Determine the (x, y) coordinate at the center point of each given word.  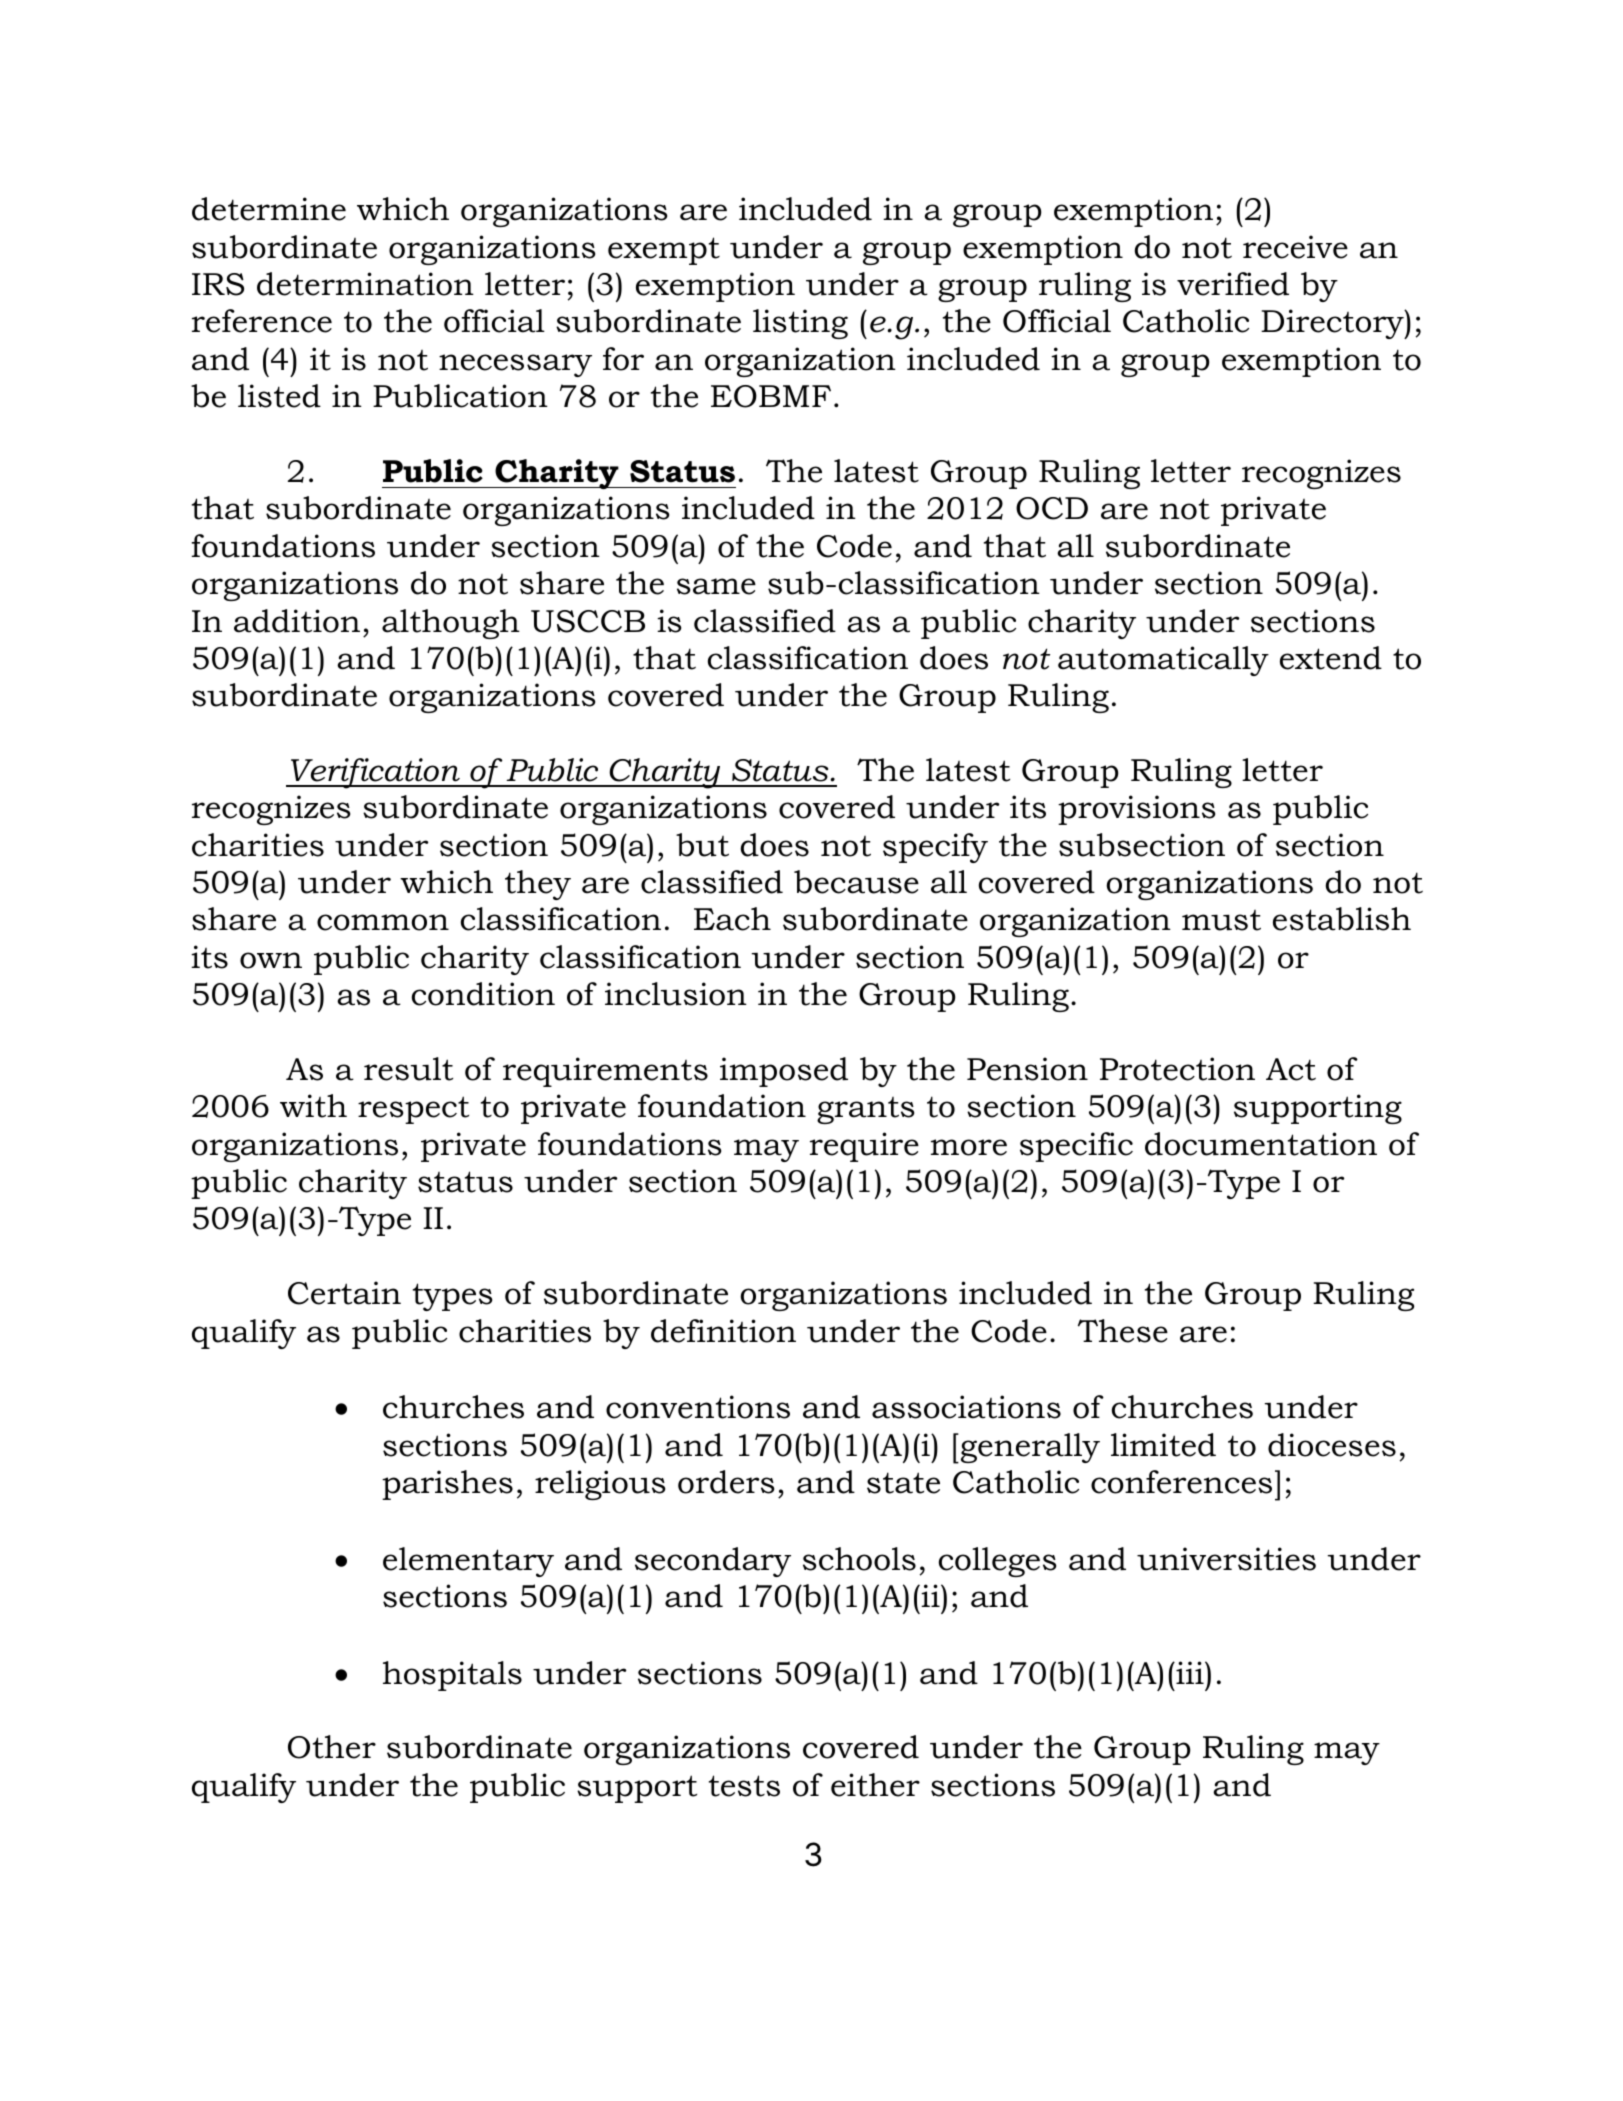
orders (726, 1482)
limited (1163, 1445)
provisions (1137, 810)
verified (1233, 284)
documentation (1261, 1144)
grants (866, 1110)
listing (800, 324)
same (716, 586)
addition (297, 621)
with (313, 1106)
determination (365, 284)
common (383, 922)
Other (332, 1747)
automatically (1163, 661)
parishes (447, 1485)
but (702, 845)
